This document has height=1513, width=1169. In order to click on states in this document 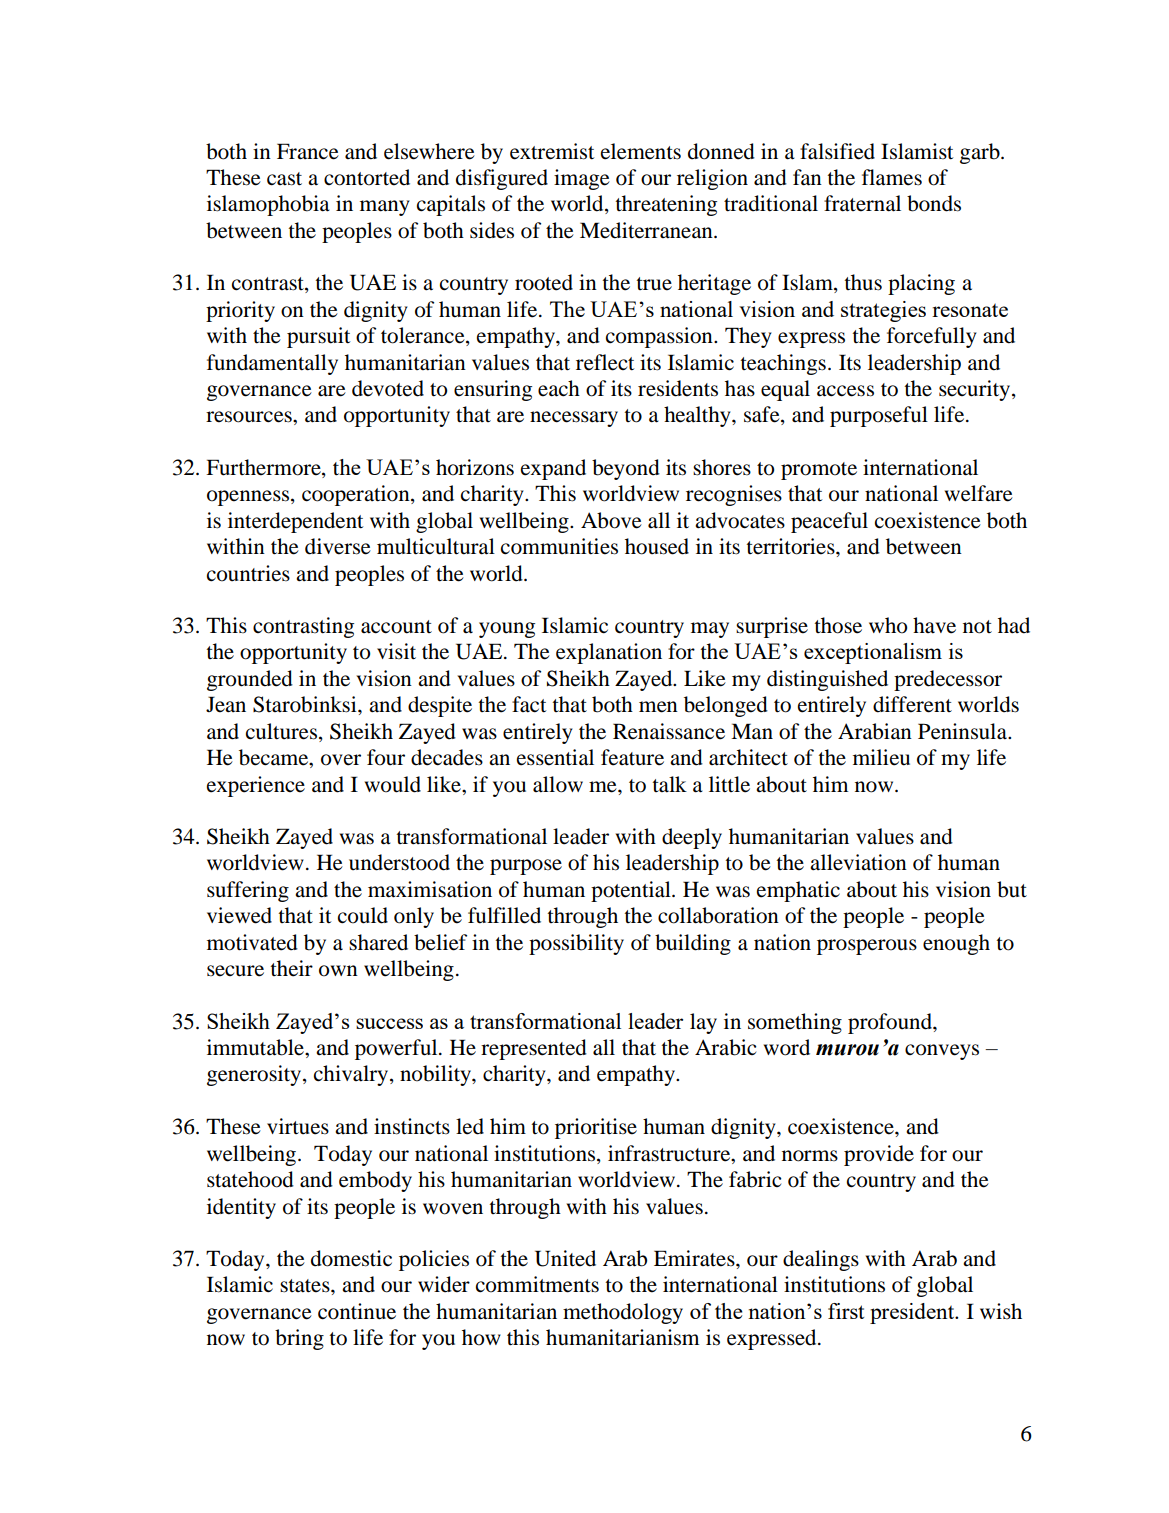, I will do `click(306, 1286)`.
